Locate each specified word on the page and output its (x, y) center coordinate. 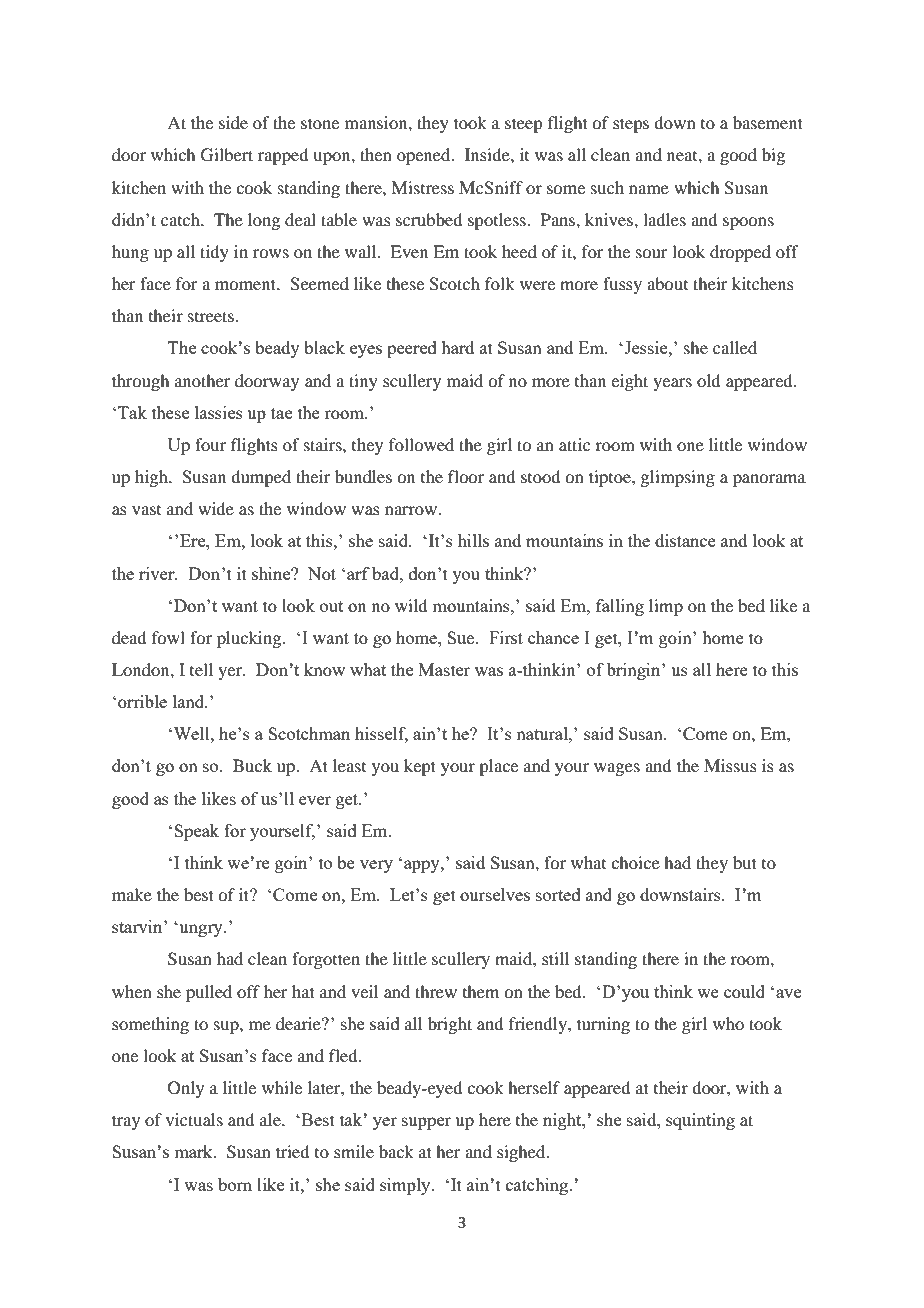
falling (620, 607)
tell (201, 669)
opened (425, 156)
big (773, 156)
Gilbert (227, 155)
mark (194, 1151)
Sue (462, 637)
